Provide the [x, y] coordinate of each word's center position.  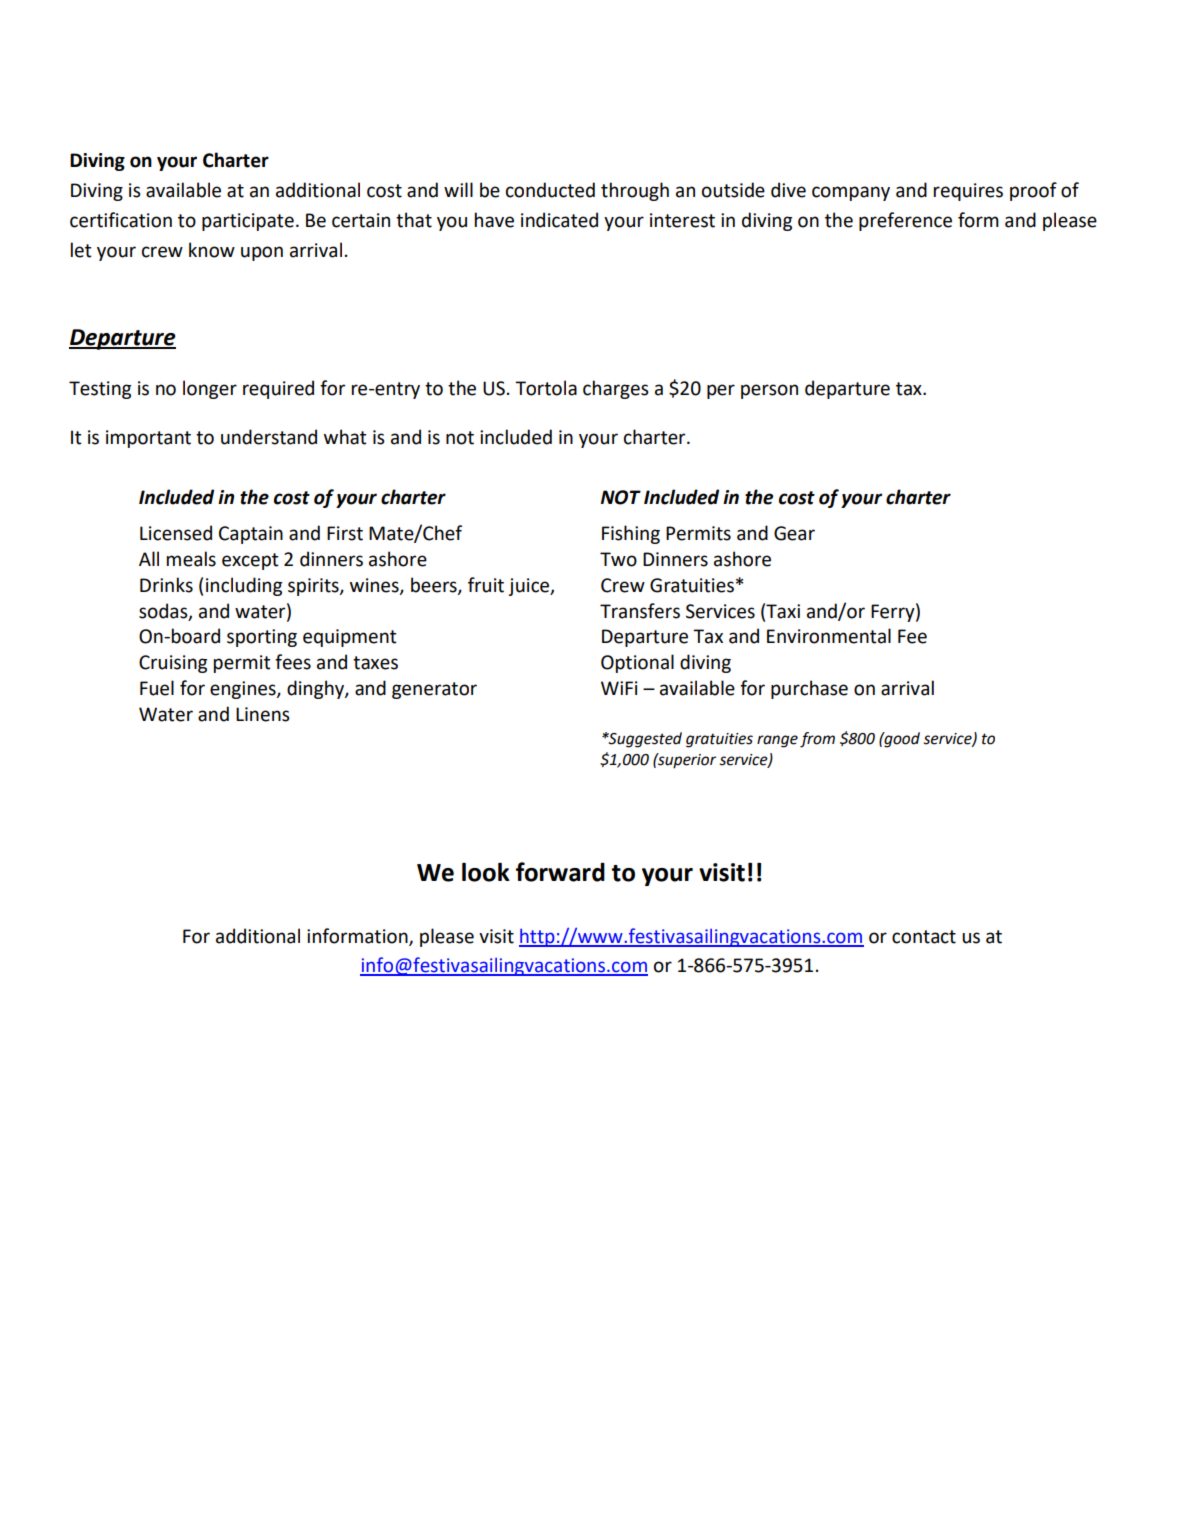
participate [248, 222]
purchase [809, 689]
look [486, 872]
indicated [559, 220]
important [148, 439]
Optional [637, 663]
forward [560, 872]
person [769, 391]
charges [616, 389]
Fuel [157, 688]
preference [905, 221]
